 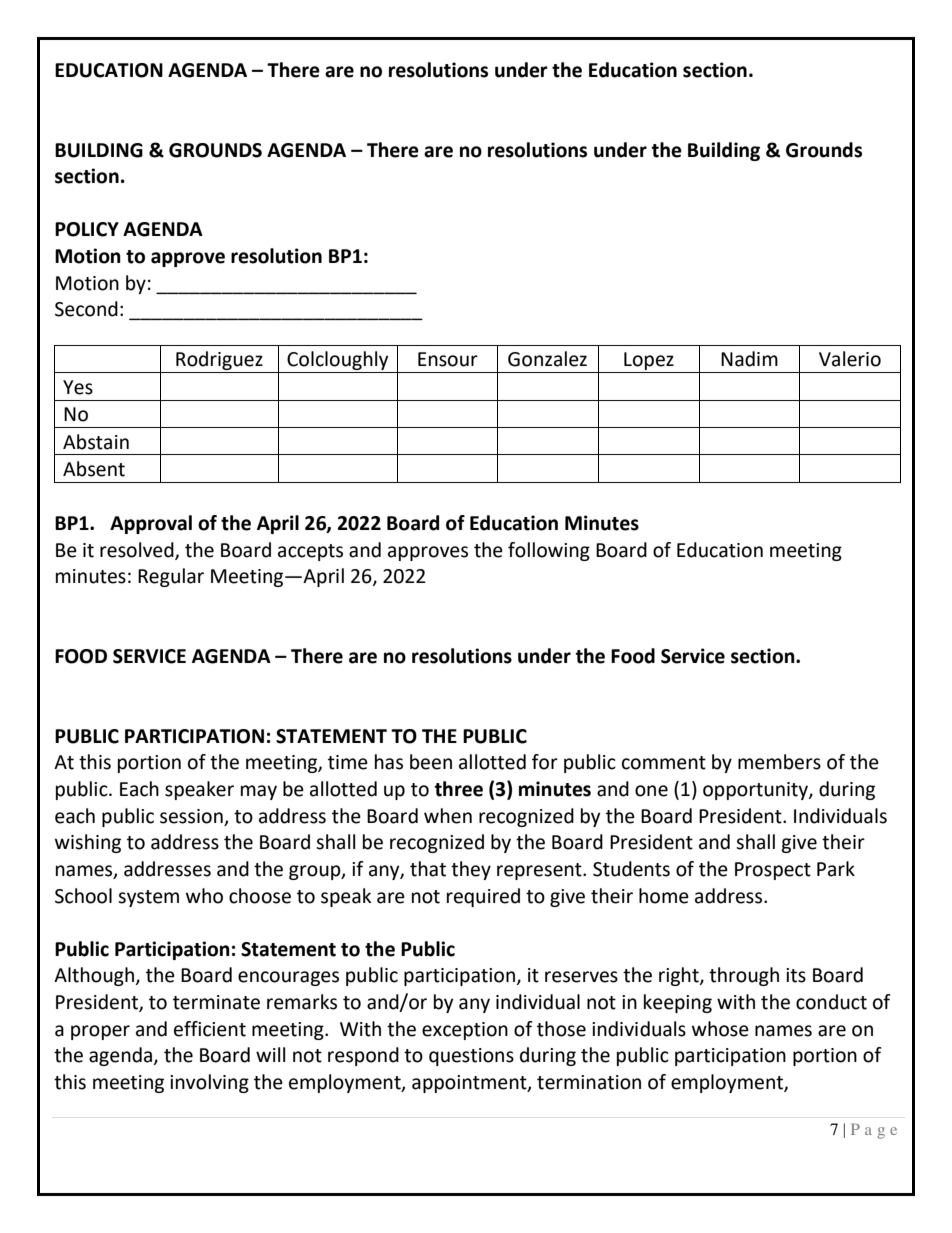 I want to click on involving, so click(x=209, y=1083).
